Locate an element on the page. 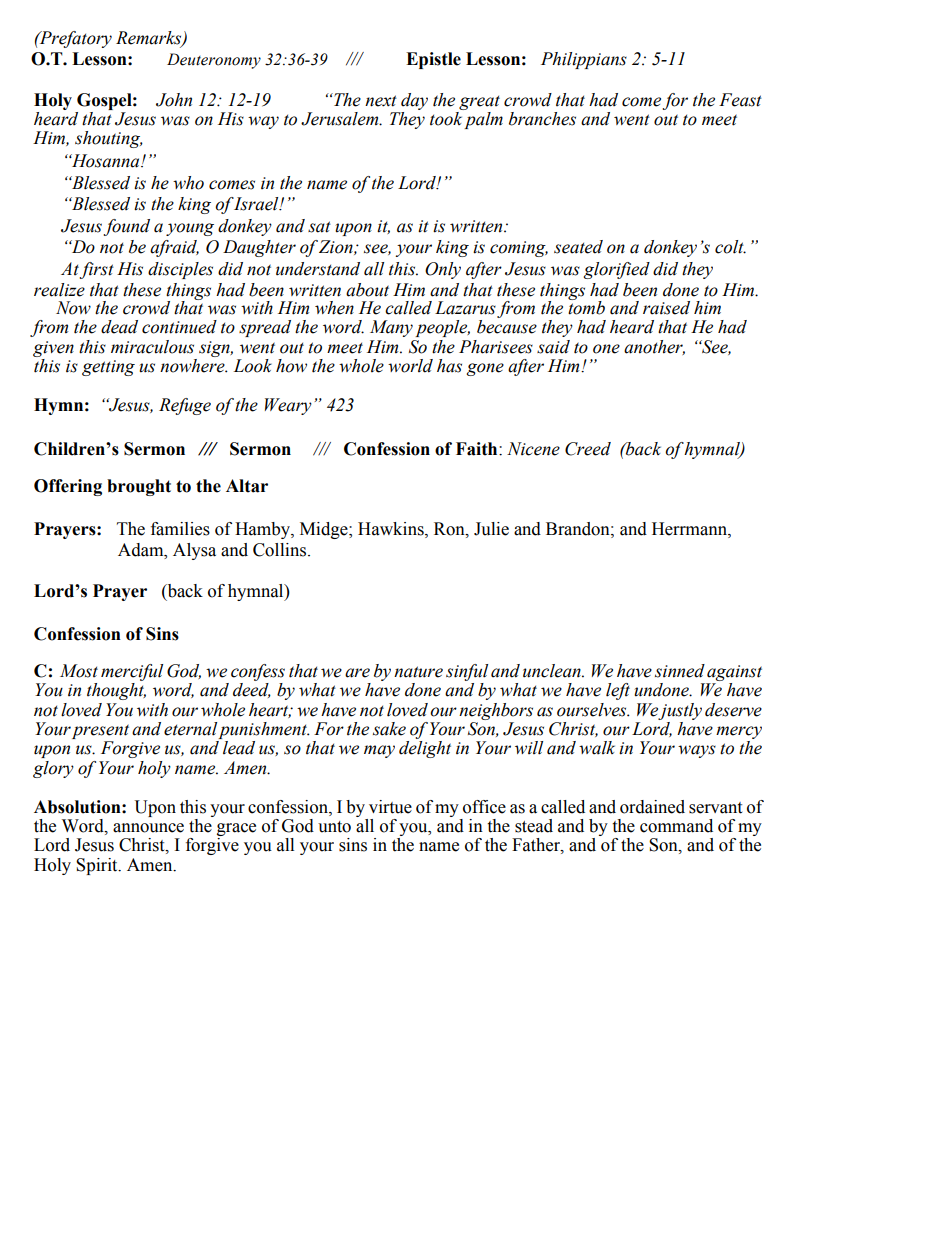  Faith is located at coordinates (478, 449).
